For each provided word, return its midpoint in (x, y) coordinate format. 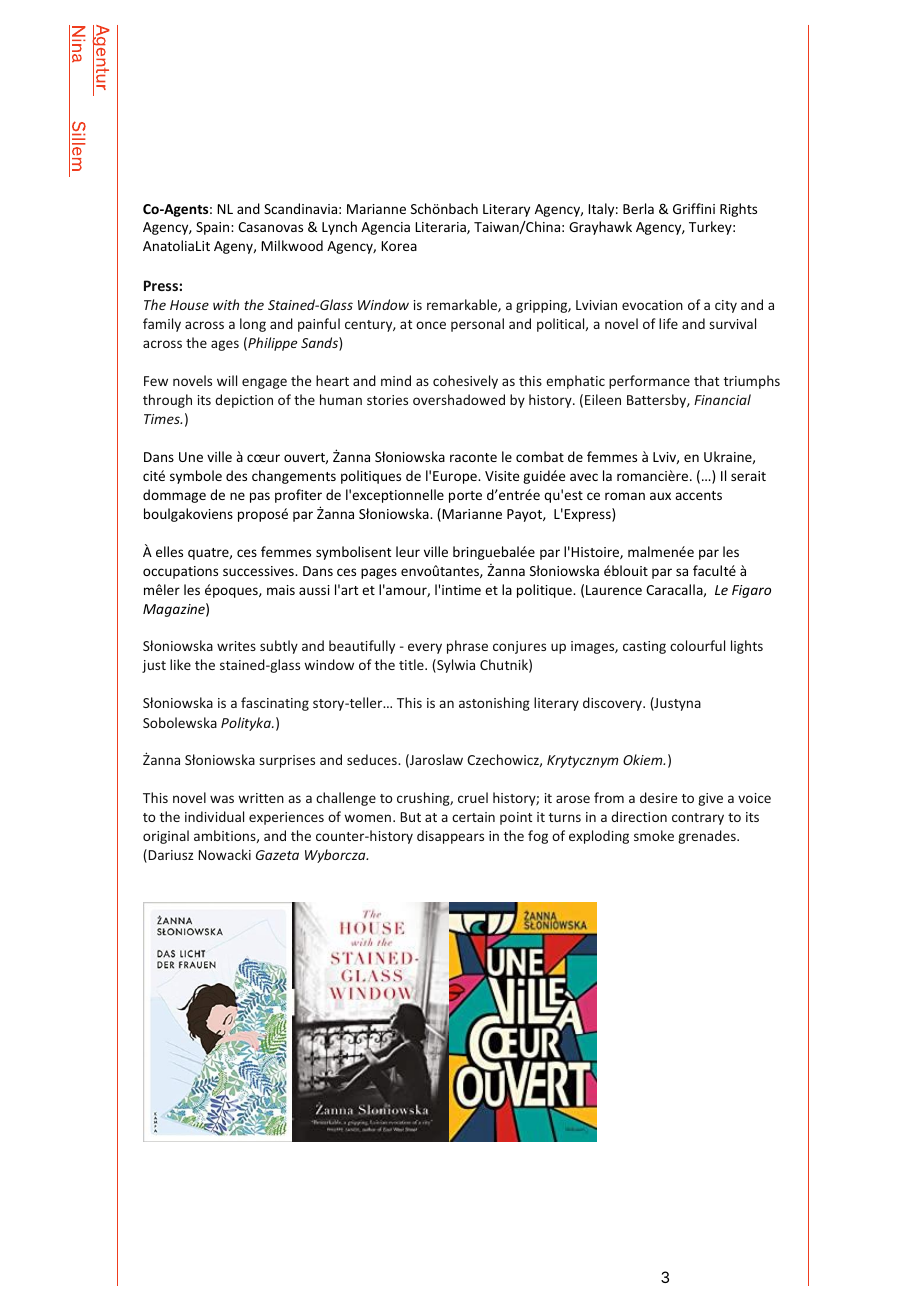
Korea (399, 246)
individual (214, 816)
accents (698, 495)
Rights (738, 210)
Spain (214, 228)
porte (465, 497)
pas (260, 497)
